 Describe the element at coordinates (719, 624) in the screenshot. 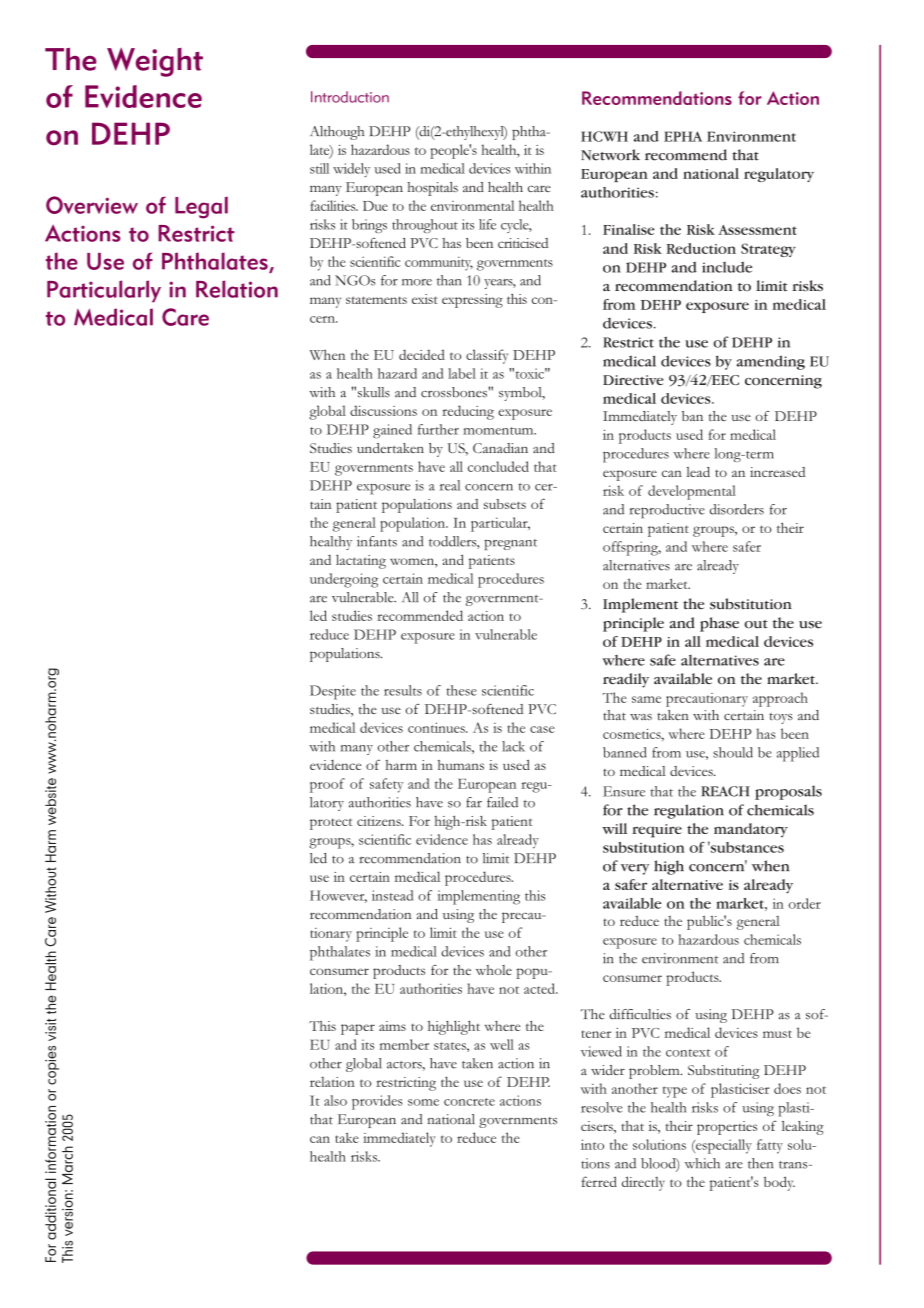

I see `phase` at that location.
